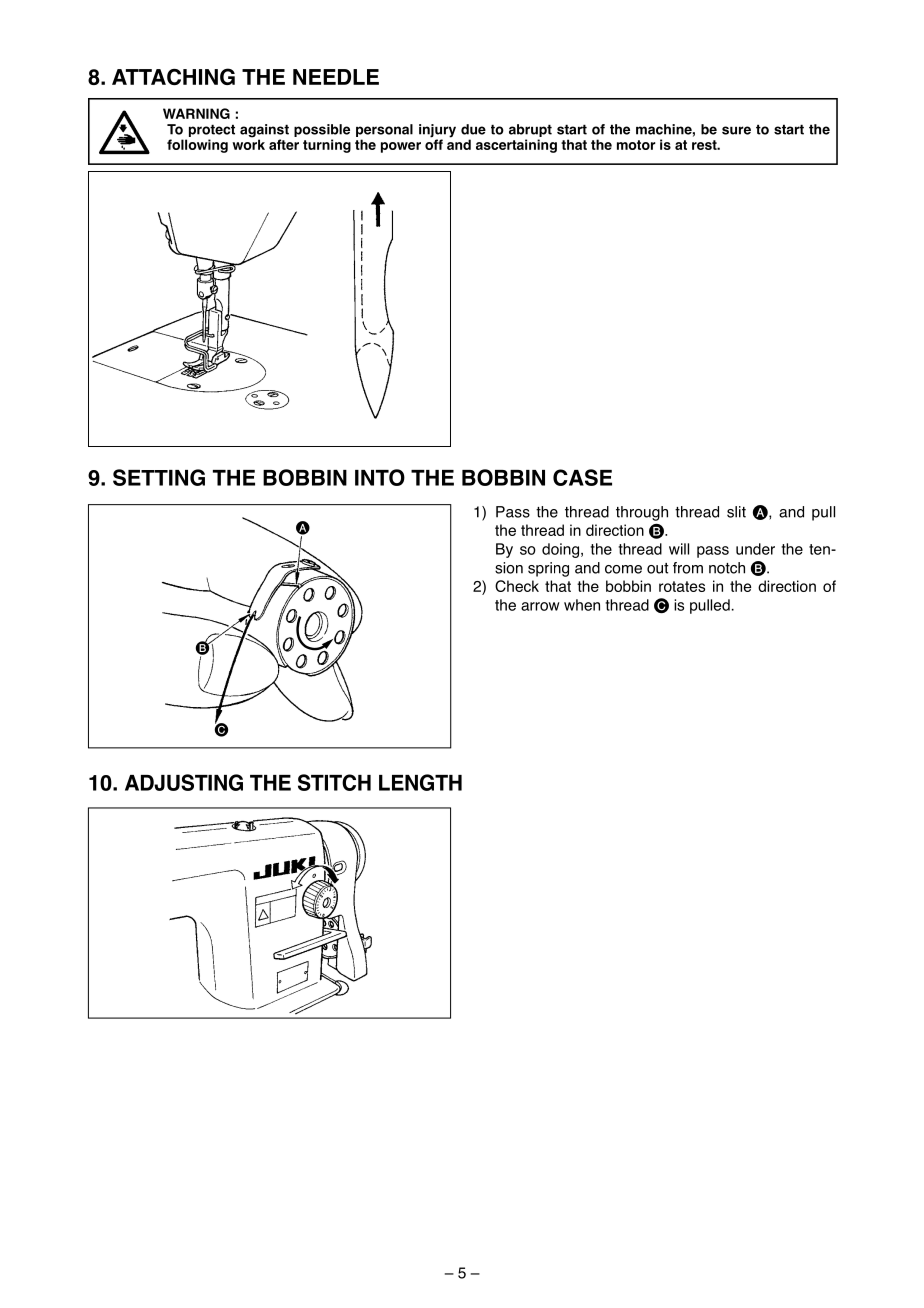 The width and height of the screenshot is (924, 1308). Describe the element at coordinates (582, 477) in the screenshot. I see `CASE` at that location.
